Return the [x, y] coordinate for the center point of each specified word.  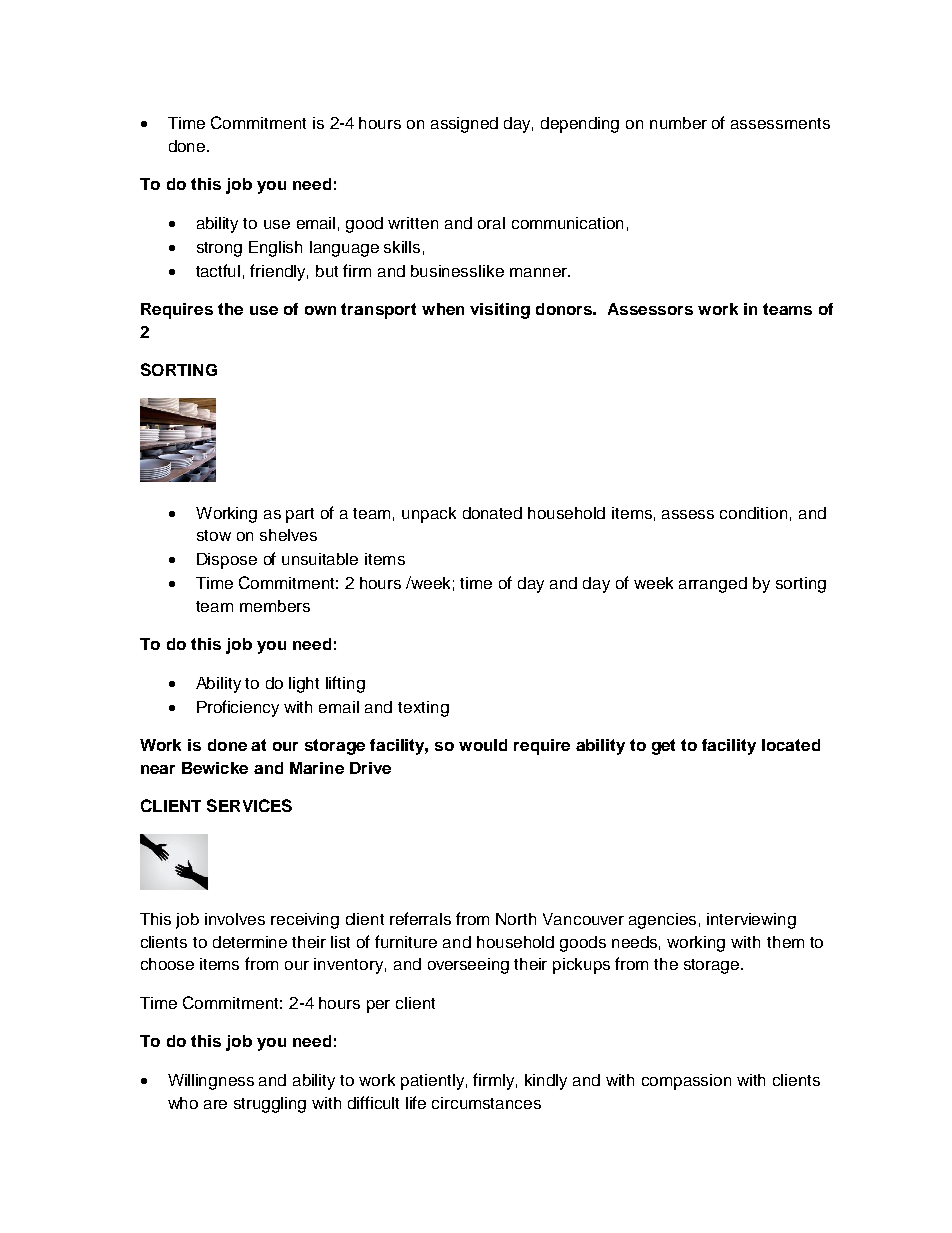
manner [539, 272]
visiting [500, 311]
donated [492, 513]
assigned [464, 125]
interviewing [751, 921]
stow [214, 535]
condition [753, 513]
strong [219, 249]
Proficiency [238, 708]
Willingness [211, 1082]
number [678, 123]
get [663, 747]
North [516, 919]
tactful [218, 270]
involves [235, 919]
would [483, 745]
